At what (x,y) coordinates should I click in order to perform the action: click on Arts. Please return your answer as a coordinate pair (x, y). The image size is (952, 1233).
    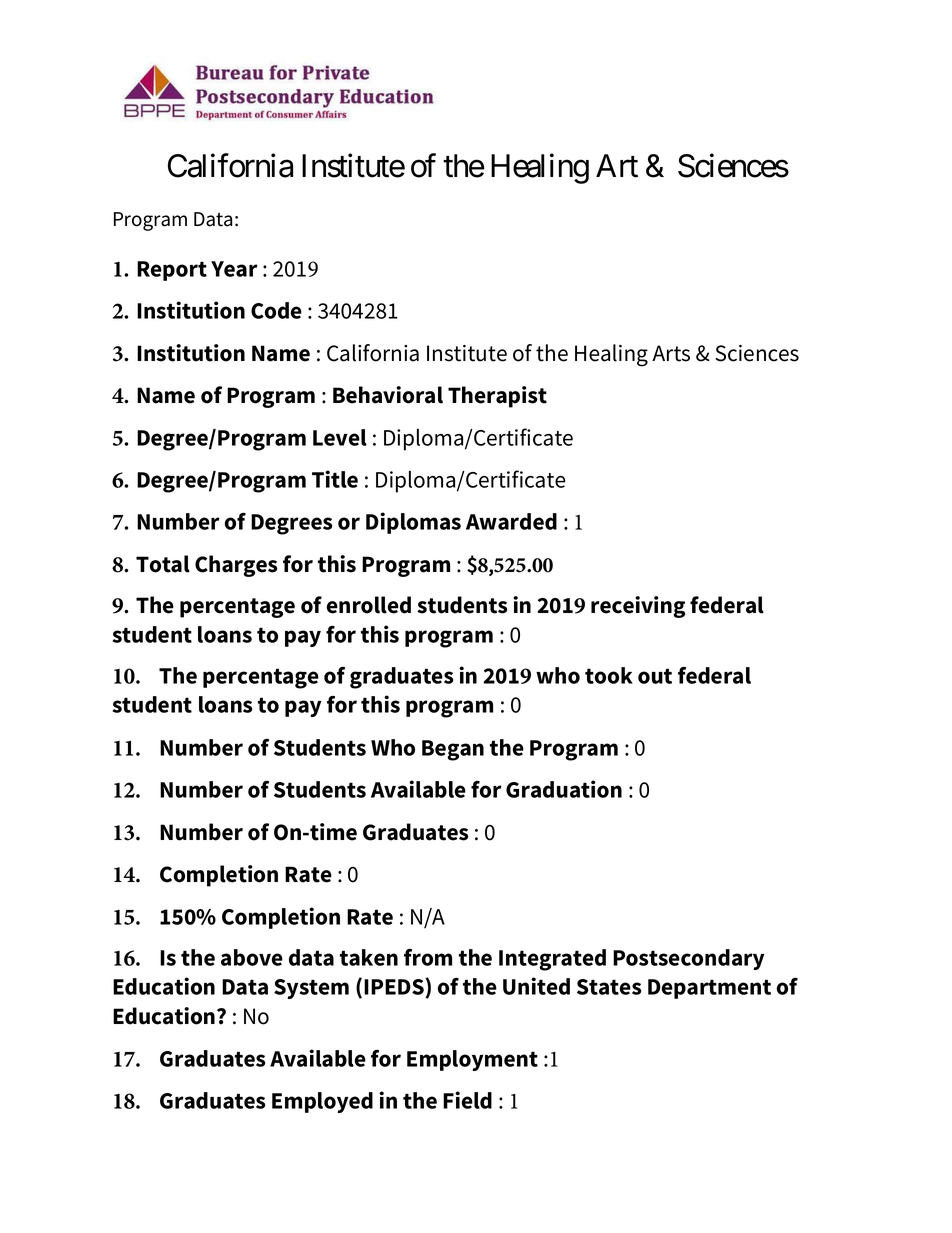
    Looking at the image, I should click on (671, 353).
